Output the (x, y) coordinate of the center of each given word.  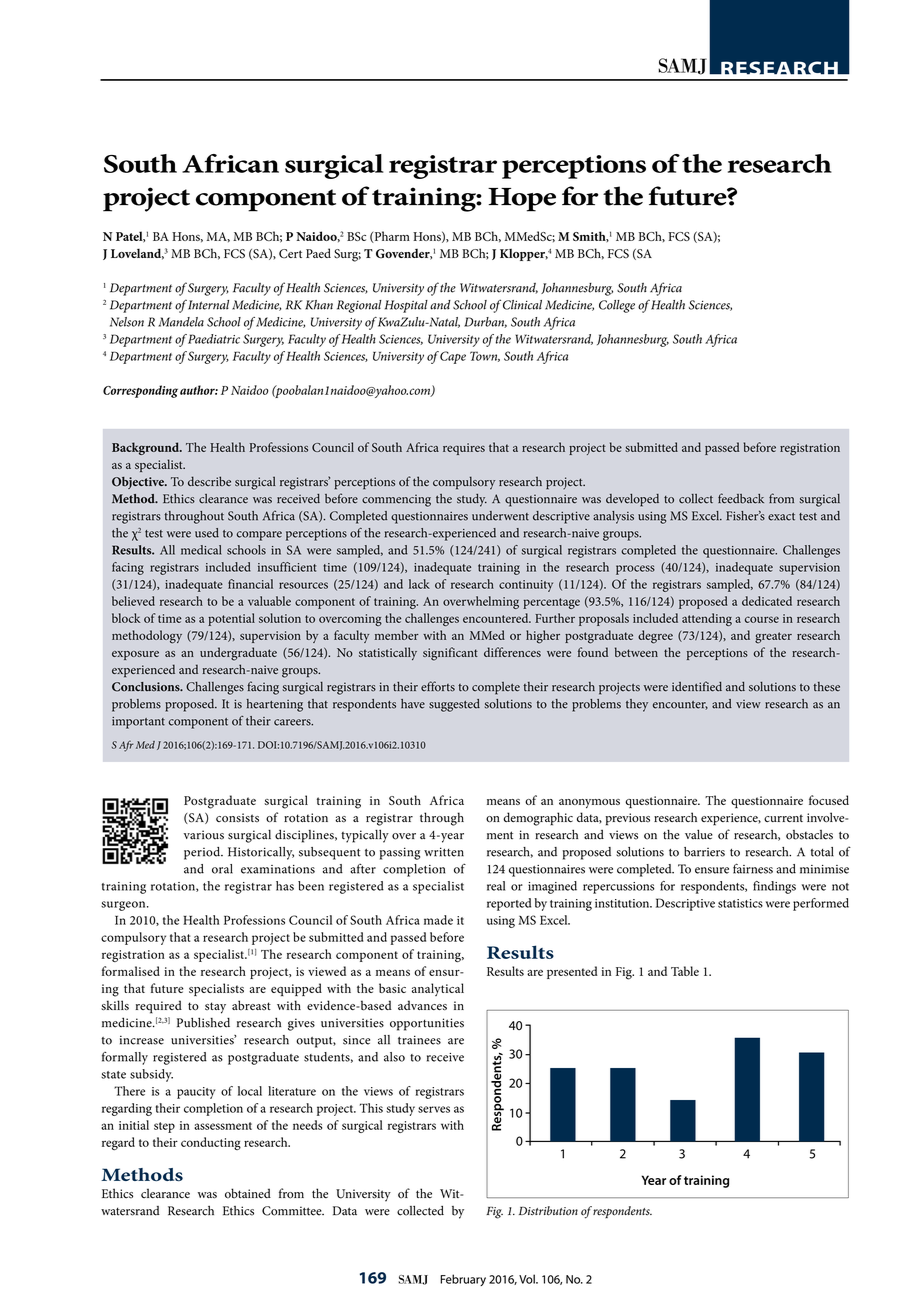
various (204, 835)
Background (146, 448)
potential (231, 619)
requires (464, 449)
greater (773, 638)
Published (203, 1023)
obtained (248, 1193)
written (444, 852)
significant (450, 654)
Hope (522, 200)
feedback (741, 498)
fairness (753, 868)
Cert (290, 254)
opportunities (427, 1024)
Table (685, 971)
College (617, 306)
